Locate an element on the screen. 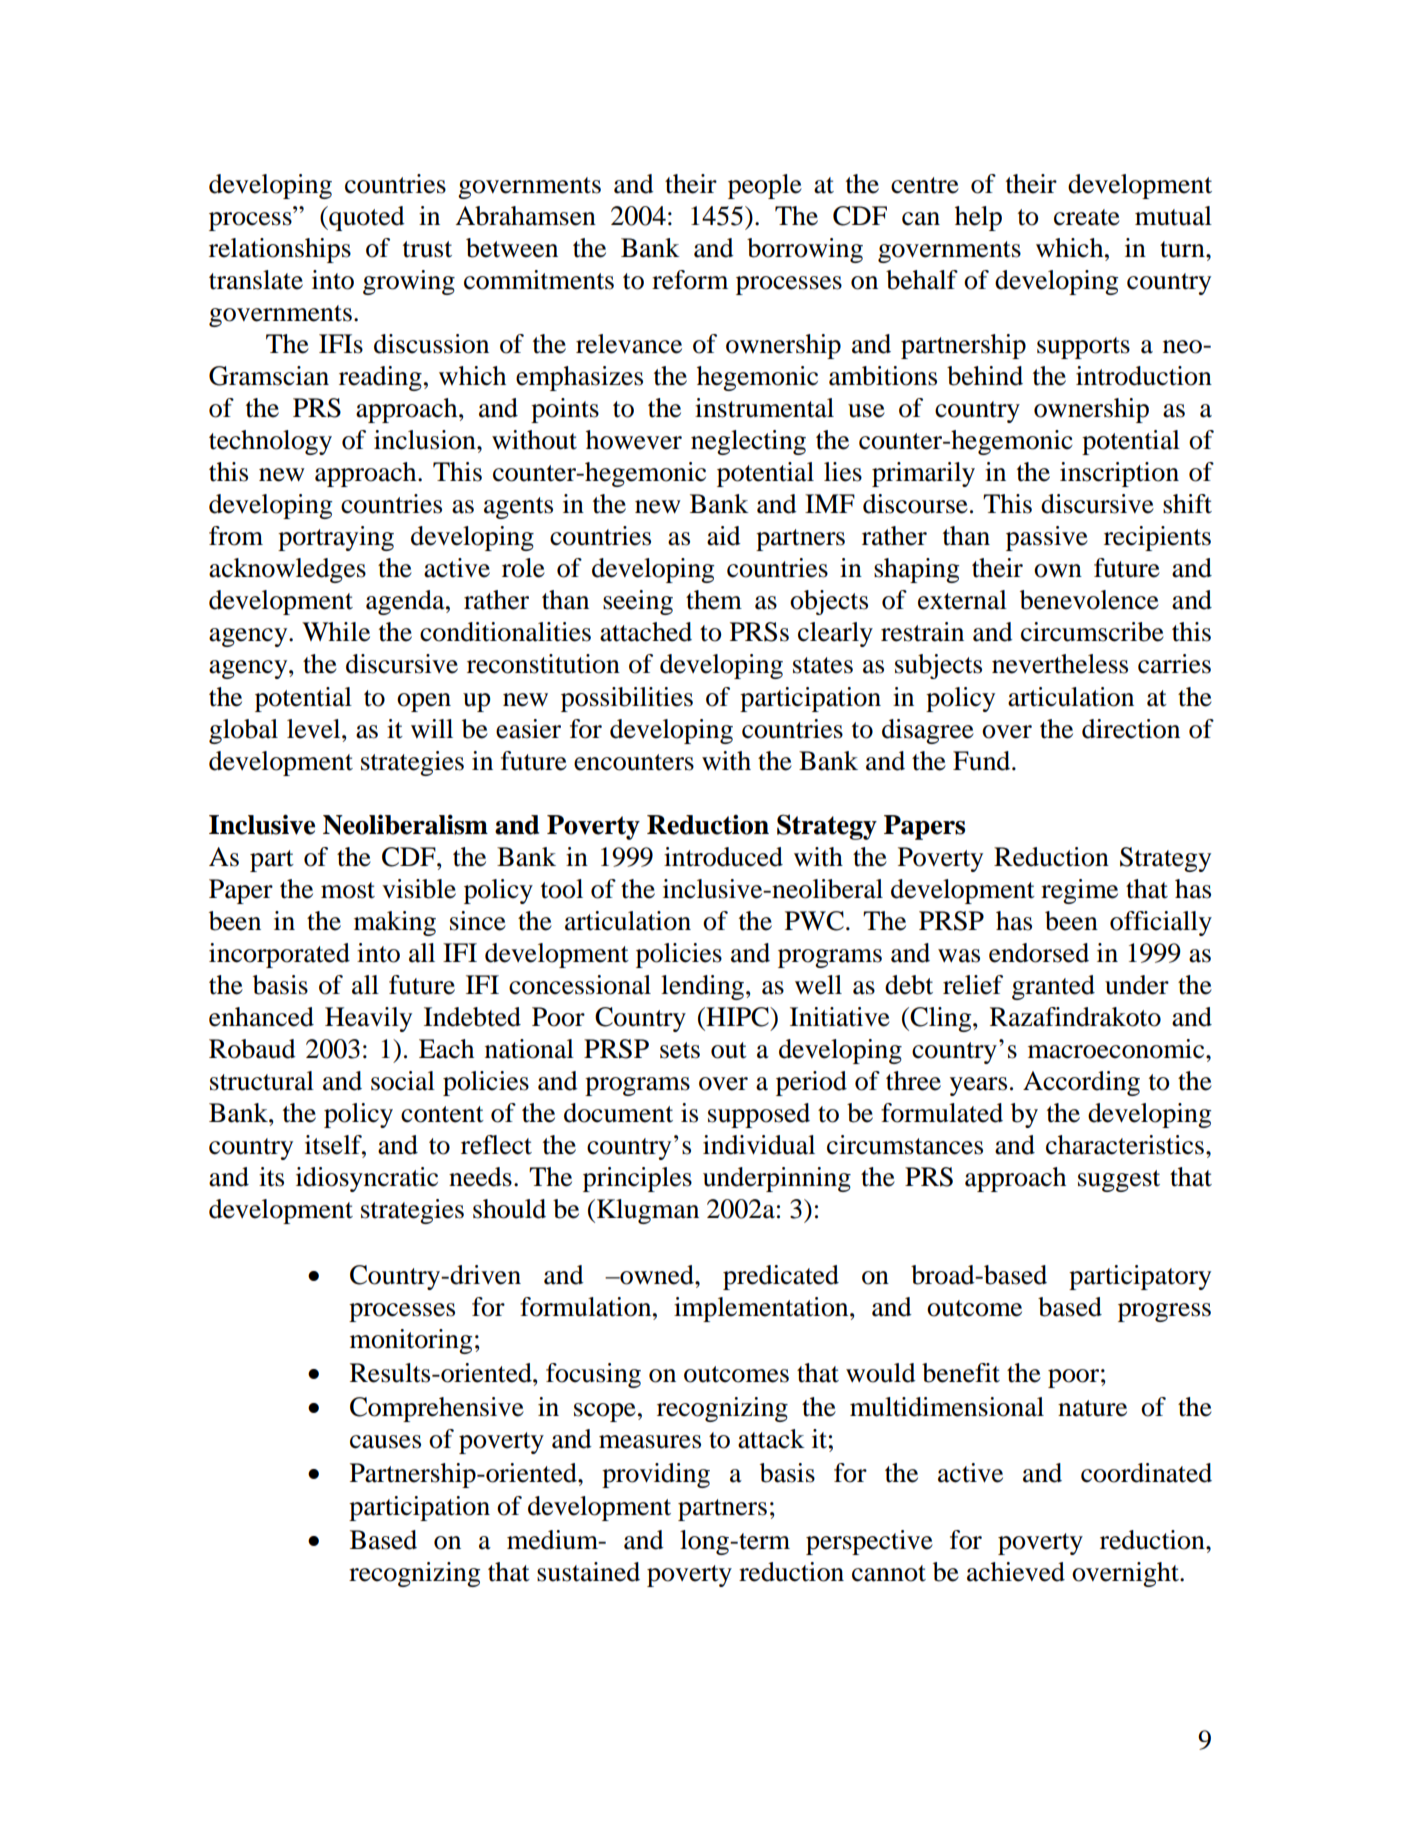 The image size is (1421, 1839). regime is located at coordinates (1079, 891).
